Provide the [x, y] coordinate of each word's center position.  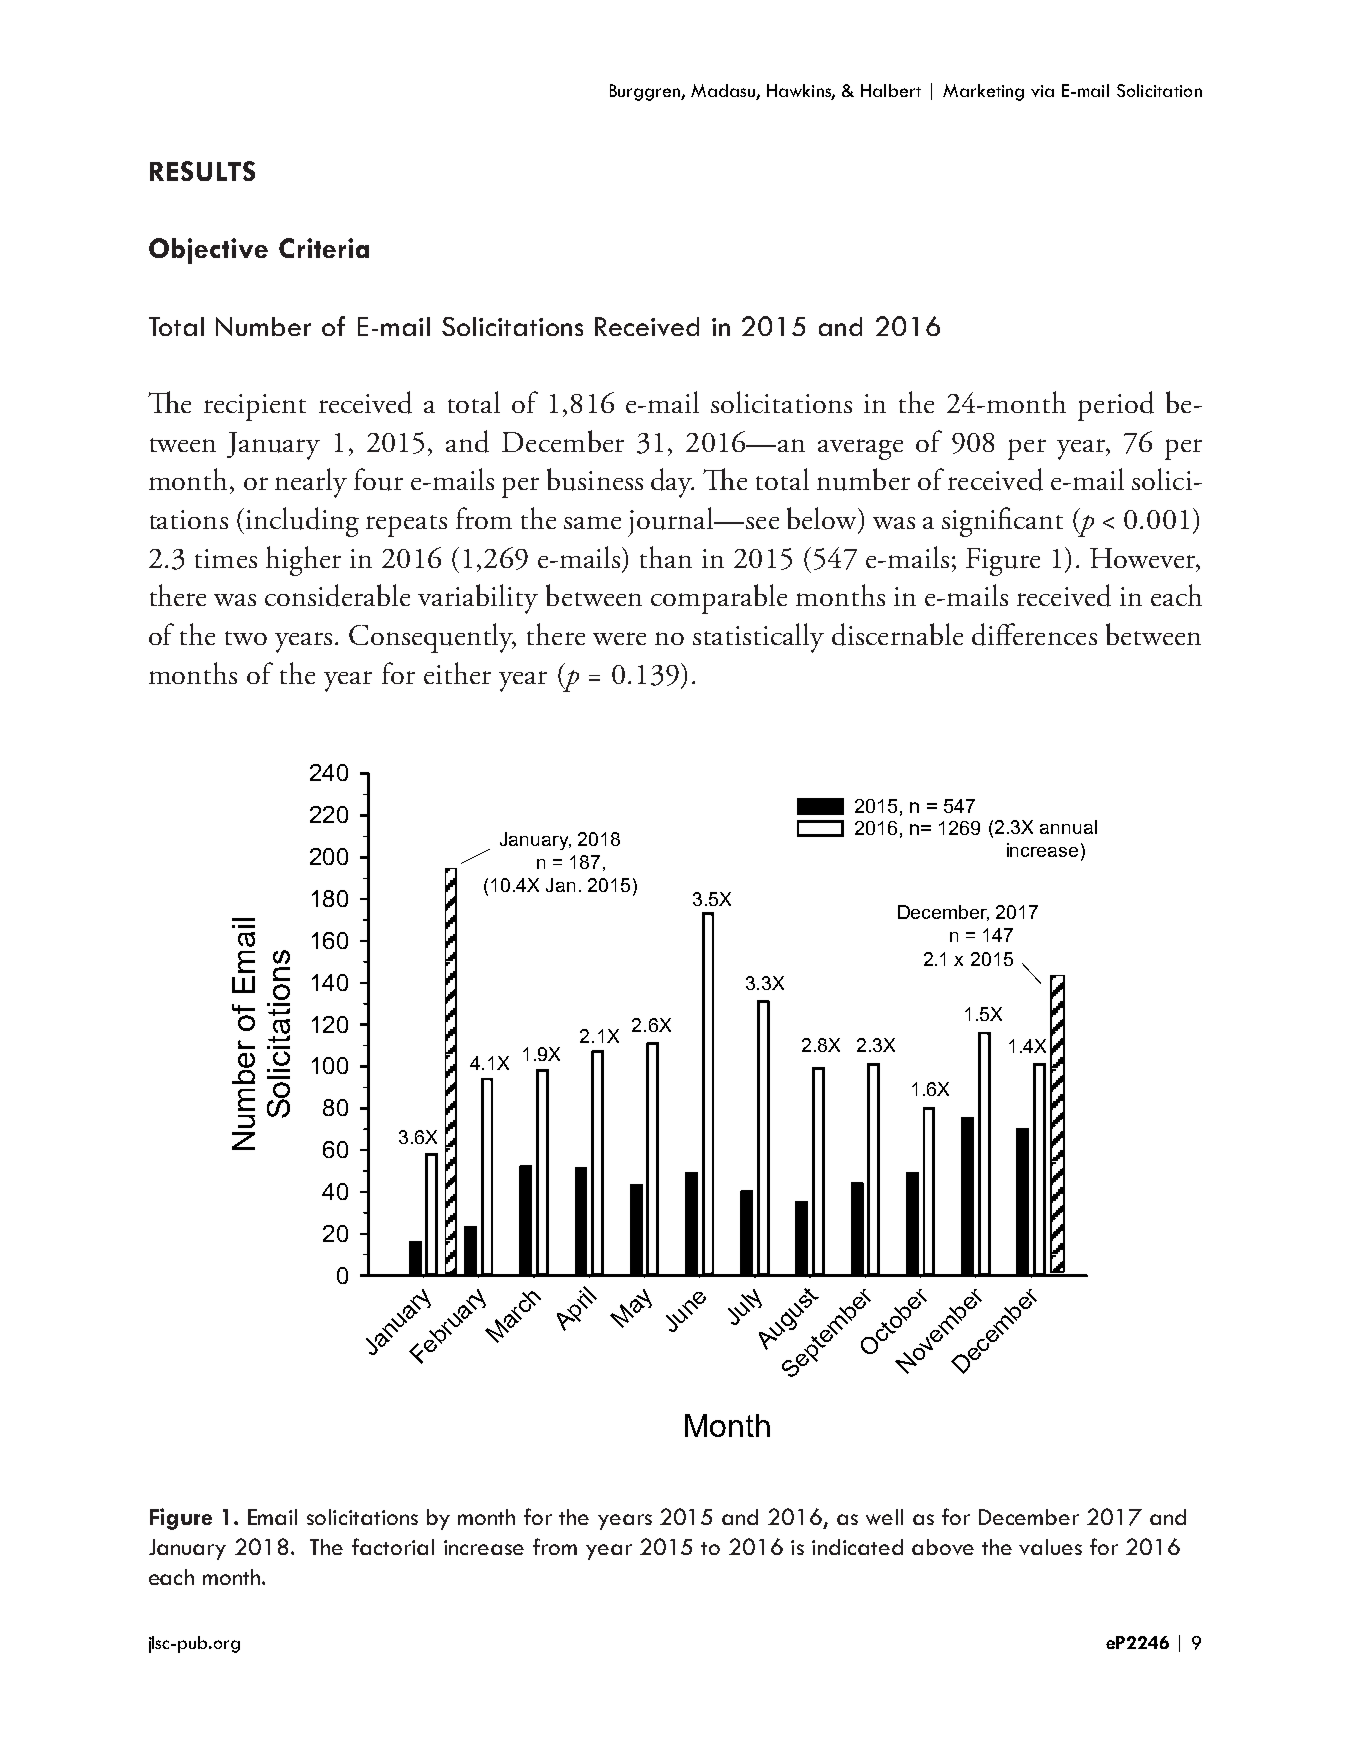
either [457, 673]
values [1050, 1547]
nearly [311, 483]
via [1042, 91]
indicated [857, 1547]
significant [1002, 522]
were [619, 638]
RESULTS [202, 171]
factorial [393, 1546]
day [672, 483]
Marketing [983, 92]
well [884, 1517]
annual [1068, 827]
